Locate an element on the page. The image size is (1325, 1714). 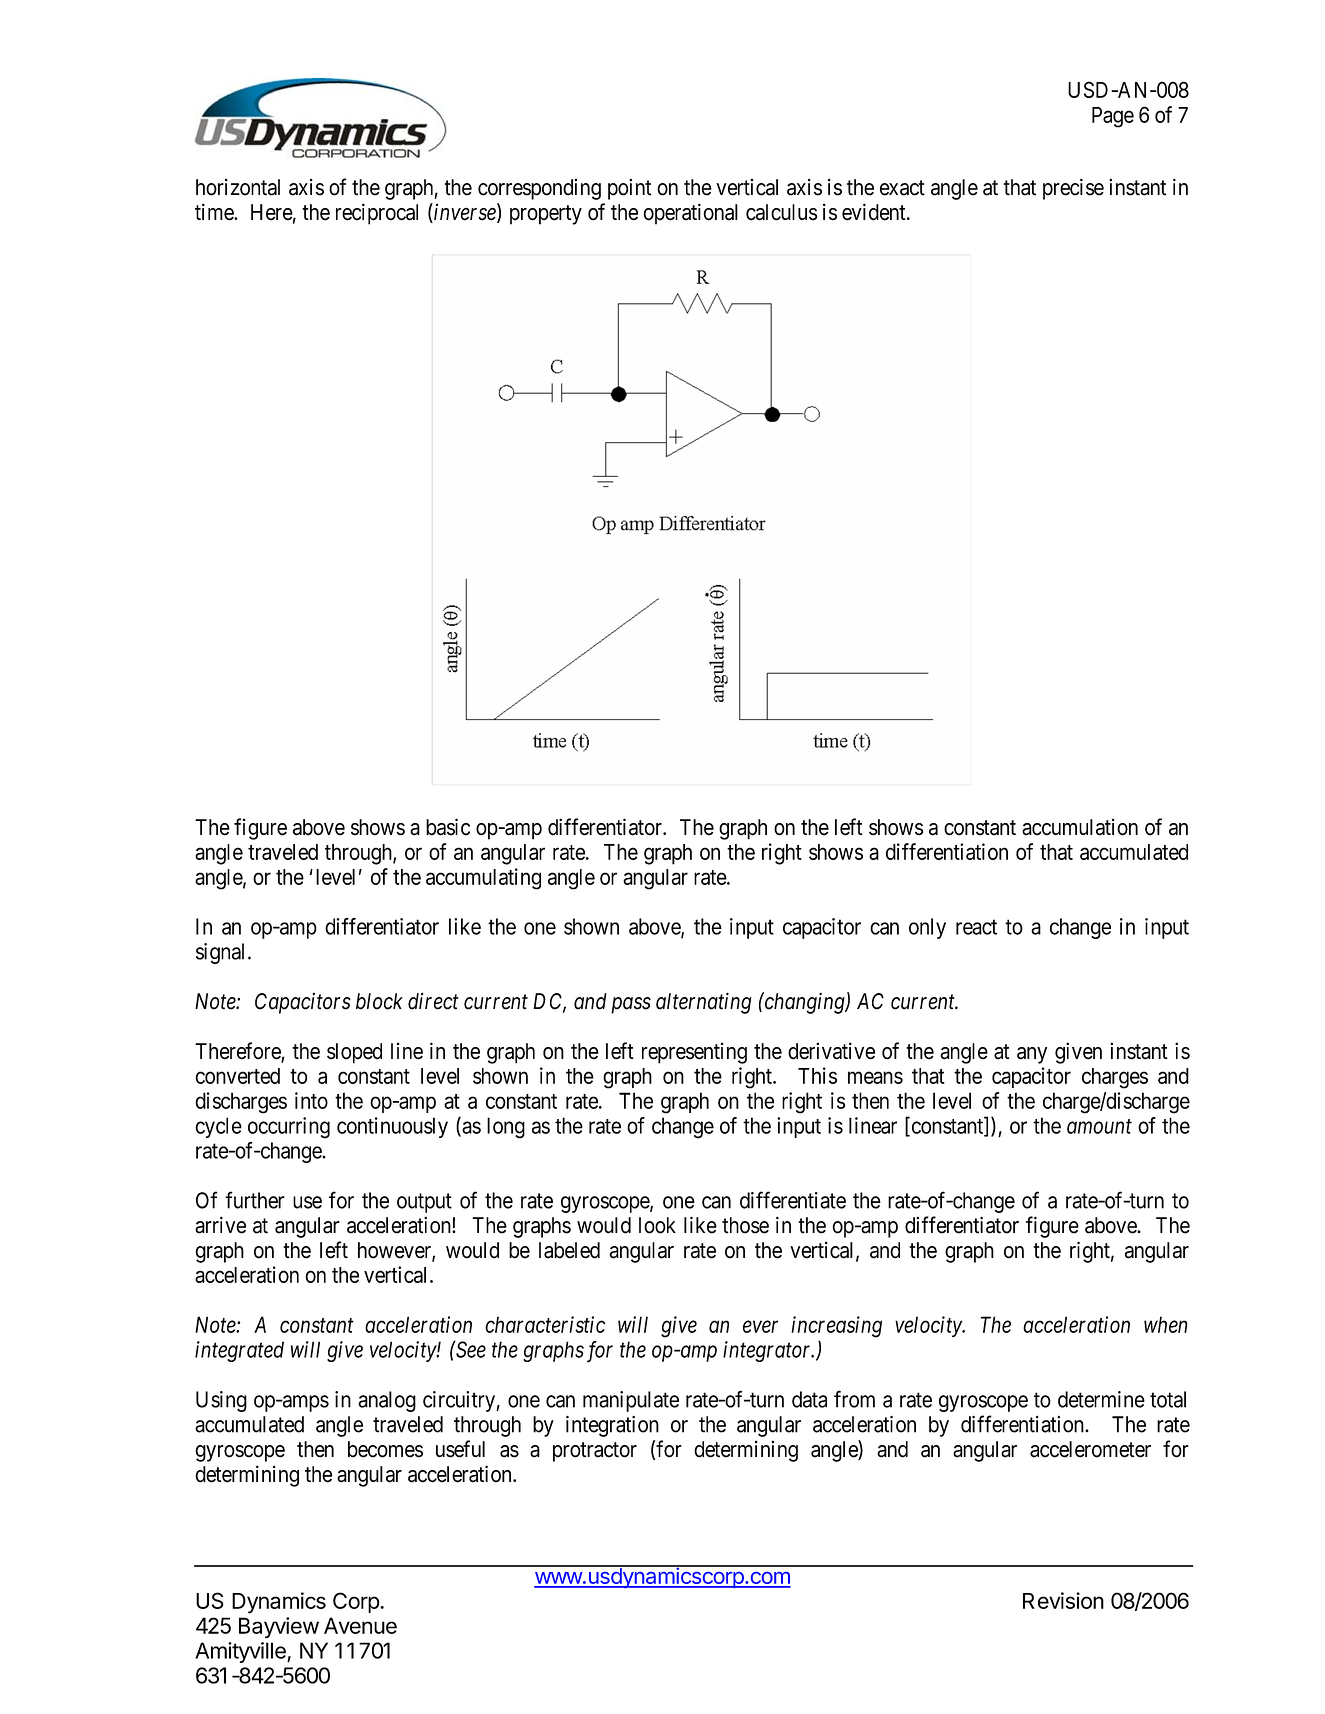
signal is located at coordinates (222, 953).
